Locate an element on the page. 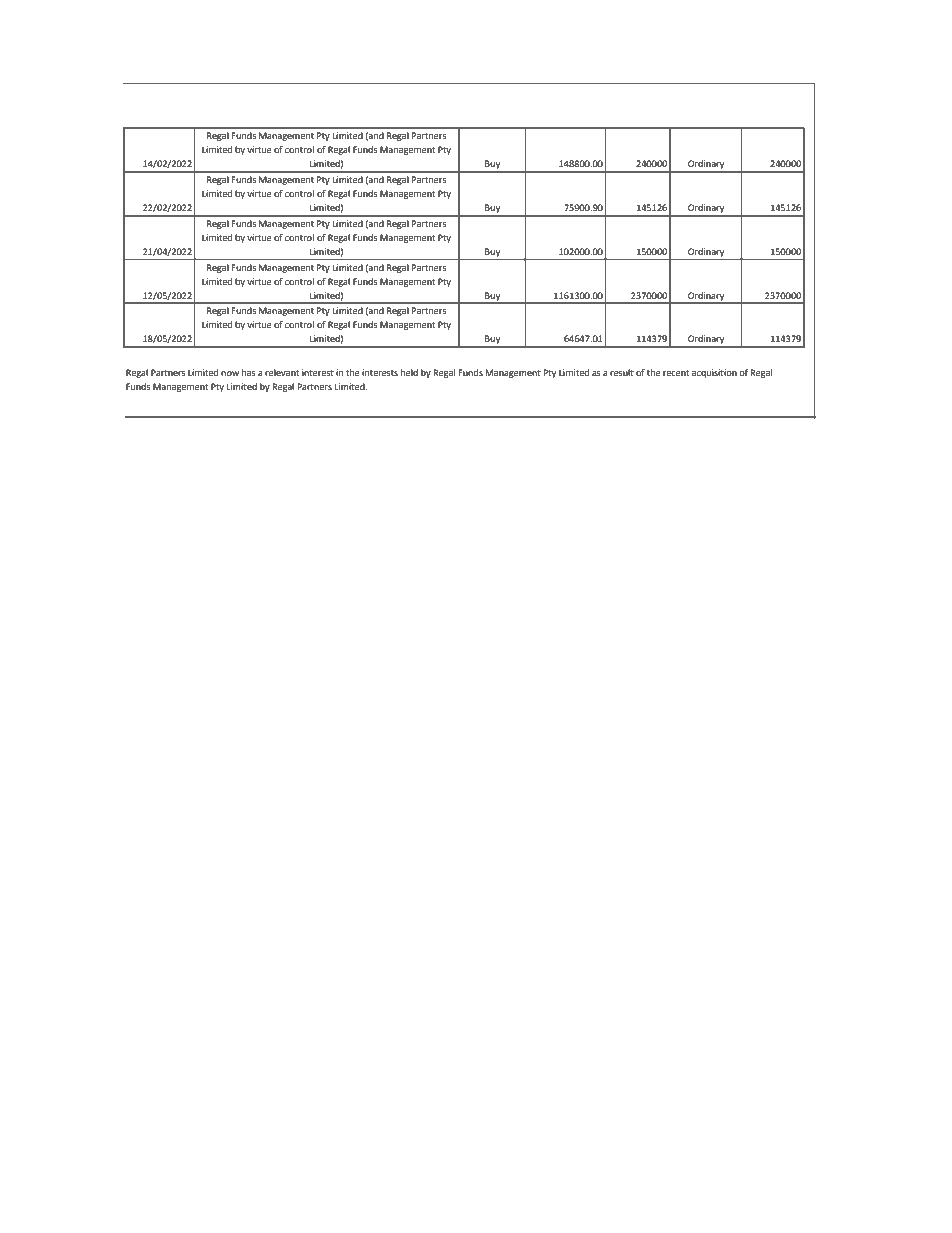  relevant is located at coordinates (282, 372).
